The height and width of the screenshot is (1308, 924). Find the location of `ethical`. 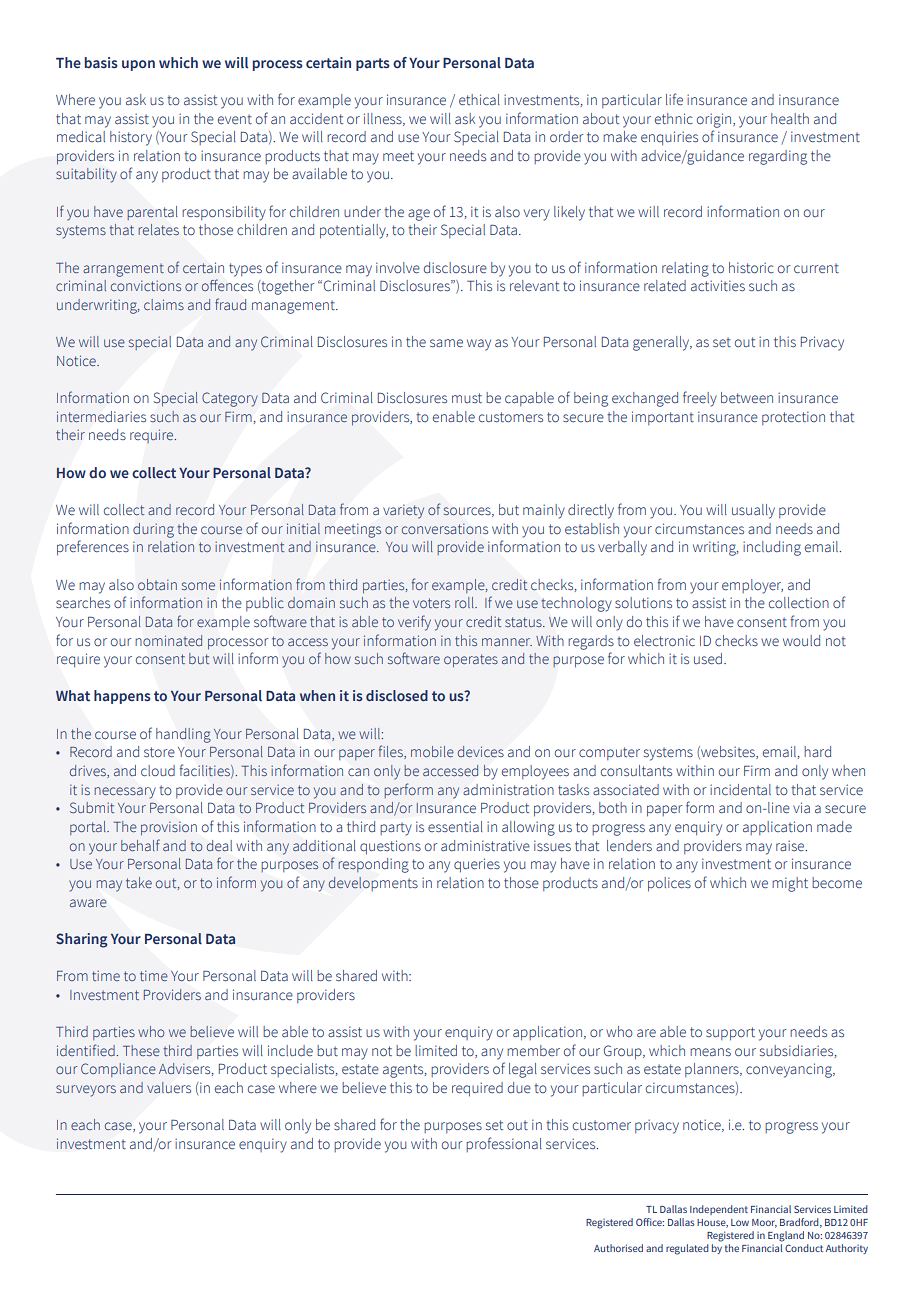

ethical is located at coordinates (479, 100).
